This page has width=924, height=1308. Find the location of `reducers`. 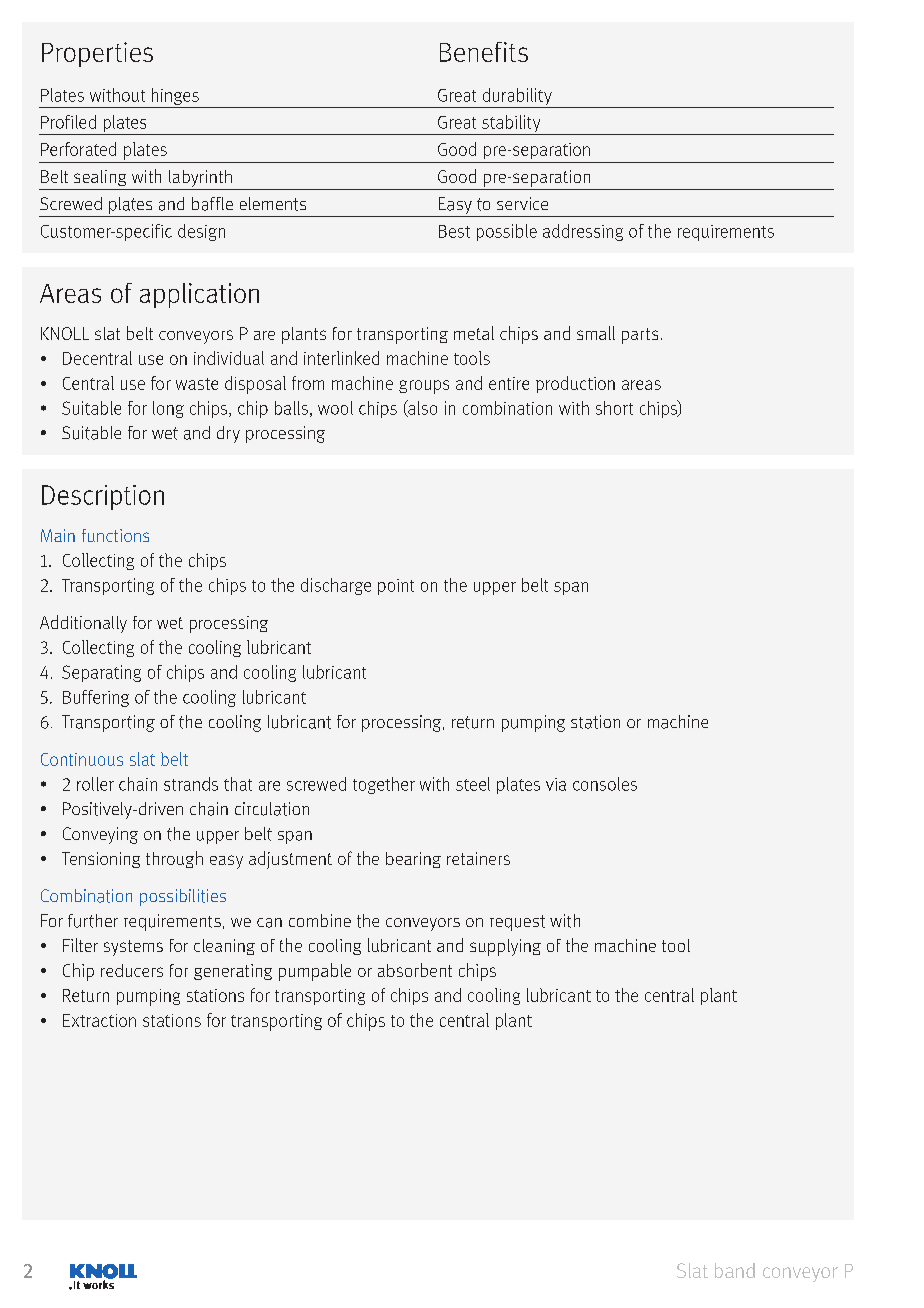

reducers is located at coordinates (132, 970).
